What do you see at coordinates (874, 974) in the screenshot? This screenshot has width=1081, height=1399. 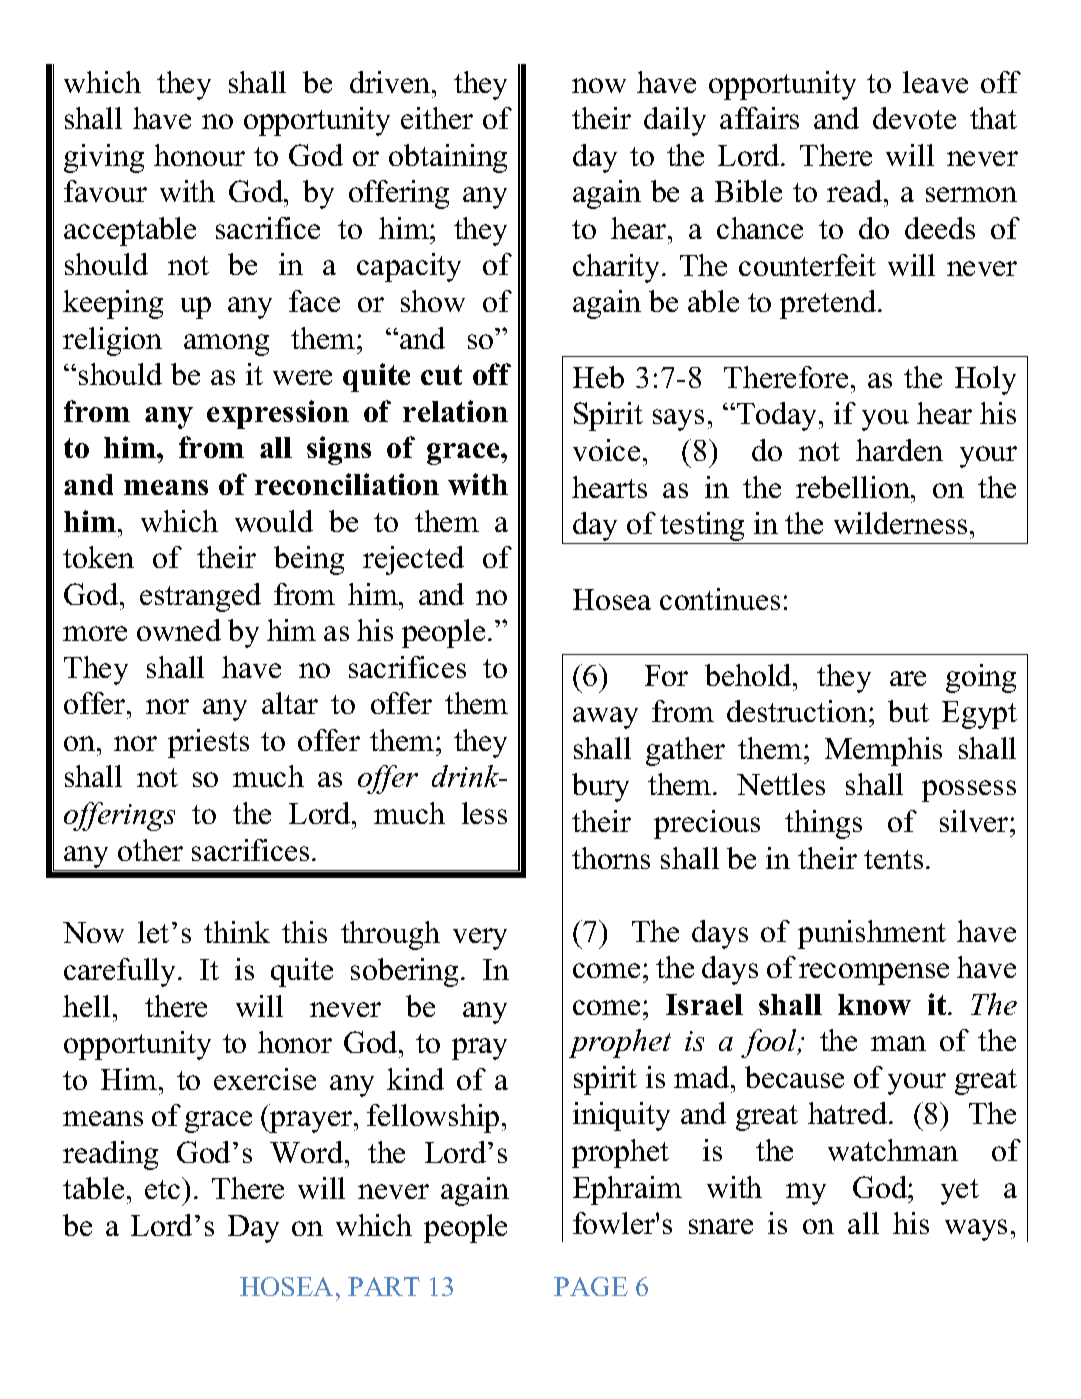 I see `recompense` at bounding box center [874, 974].
